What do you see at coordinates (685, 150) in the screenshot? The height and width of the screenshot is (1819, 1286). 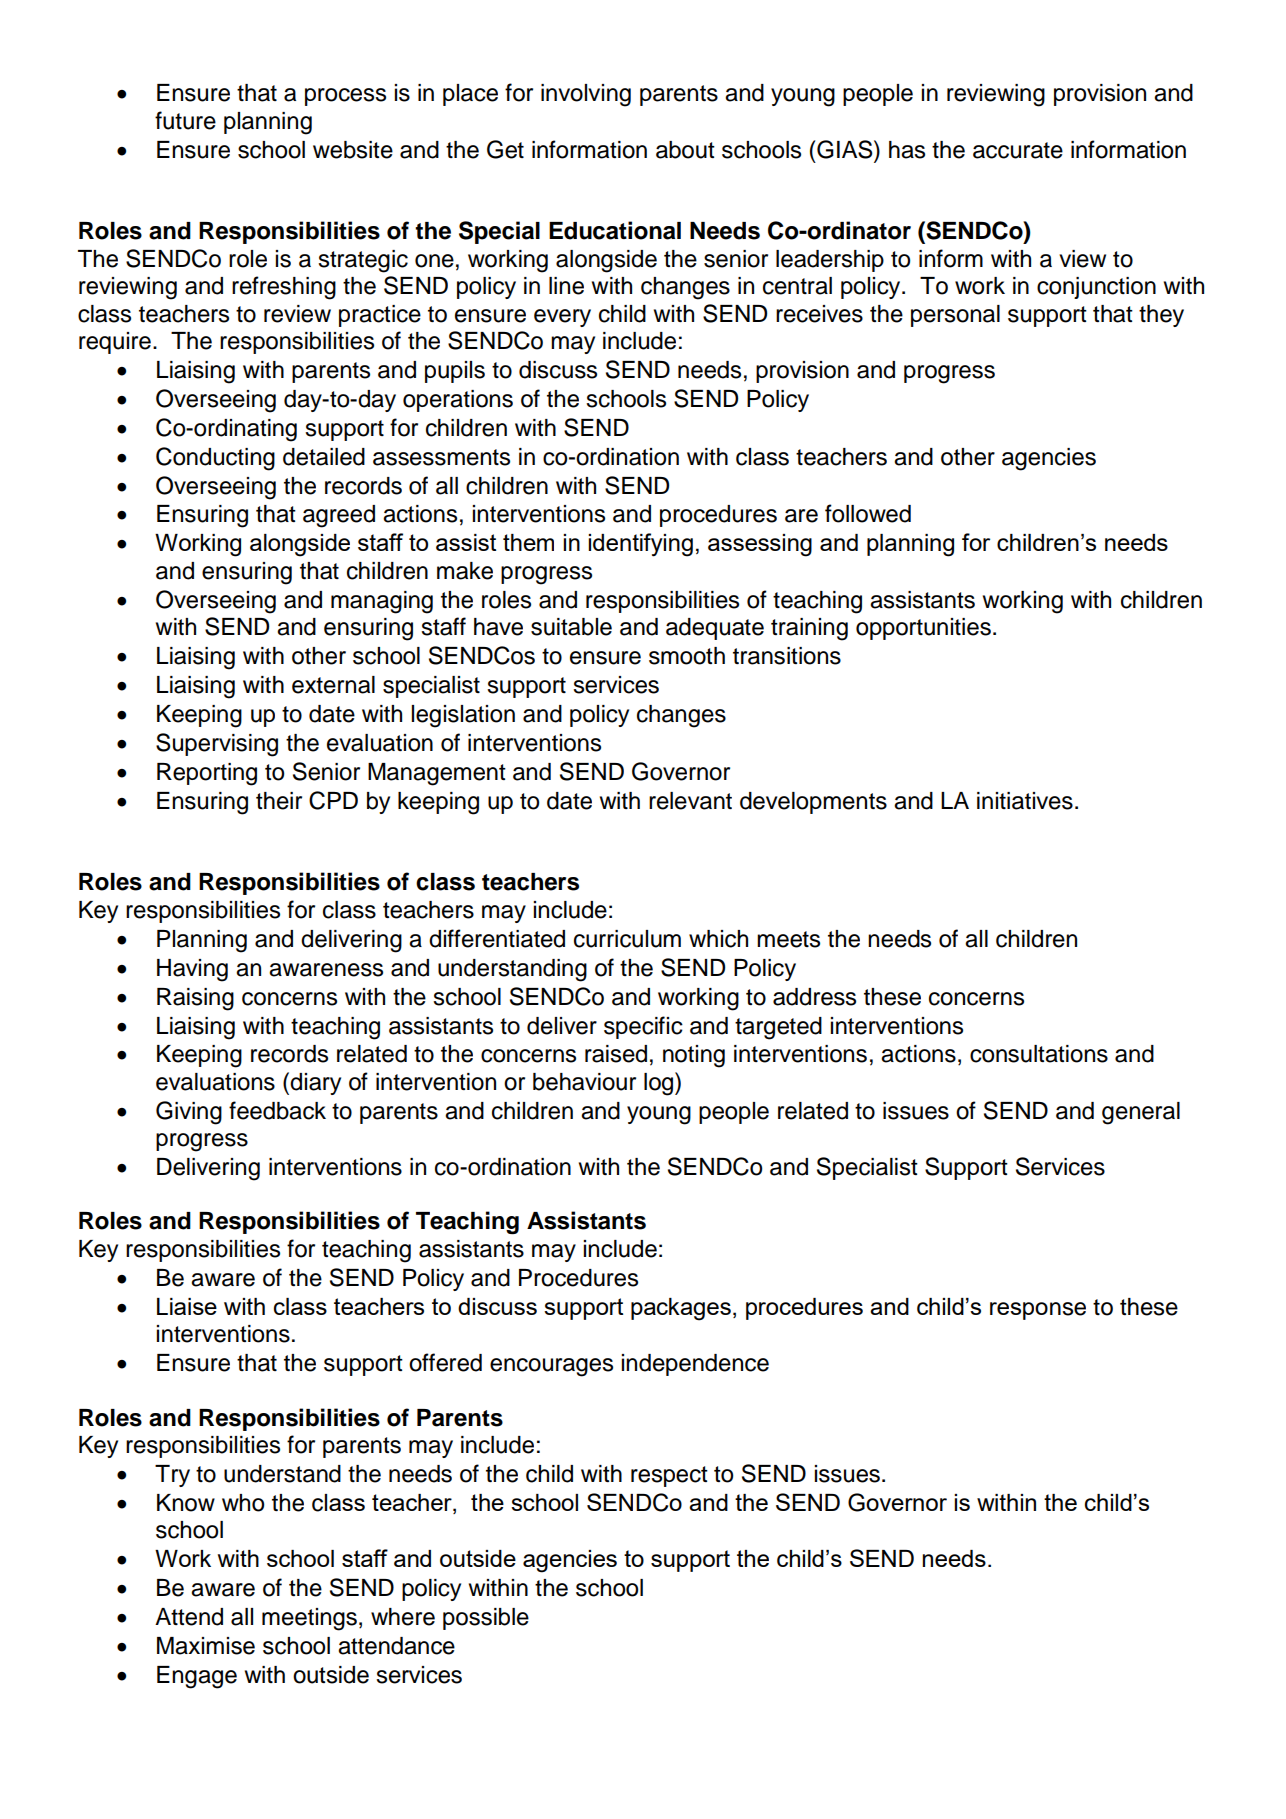 I see `about` at bounding box center [685, 150].
